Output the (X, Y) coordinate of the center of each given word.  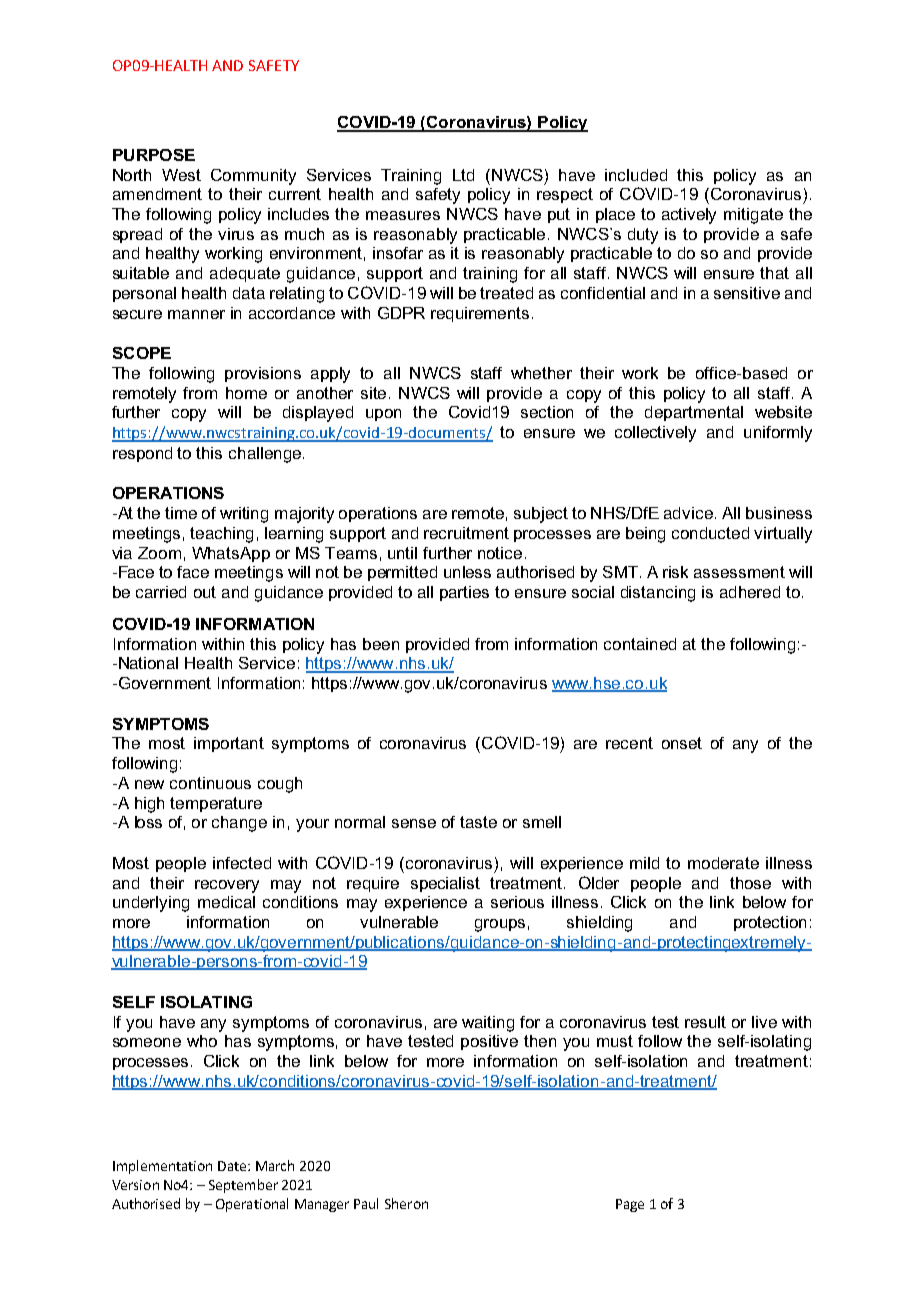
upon (383, 415)
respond (142, 454)
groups (500, 925)
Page (630, 1205)
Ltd (463, 175)
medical (226, 902)
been (381, 644)
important (229, 744)
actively (689, 216)
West (181, 175)
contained (640, 644)
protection (770, 923)
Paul (366, 1203)
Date (233, 1166)
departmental (694, 413)
